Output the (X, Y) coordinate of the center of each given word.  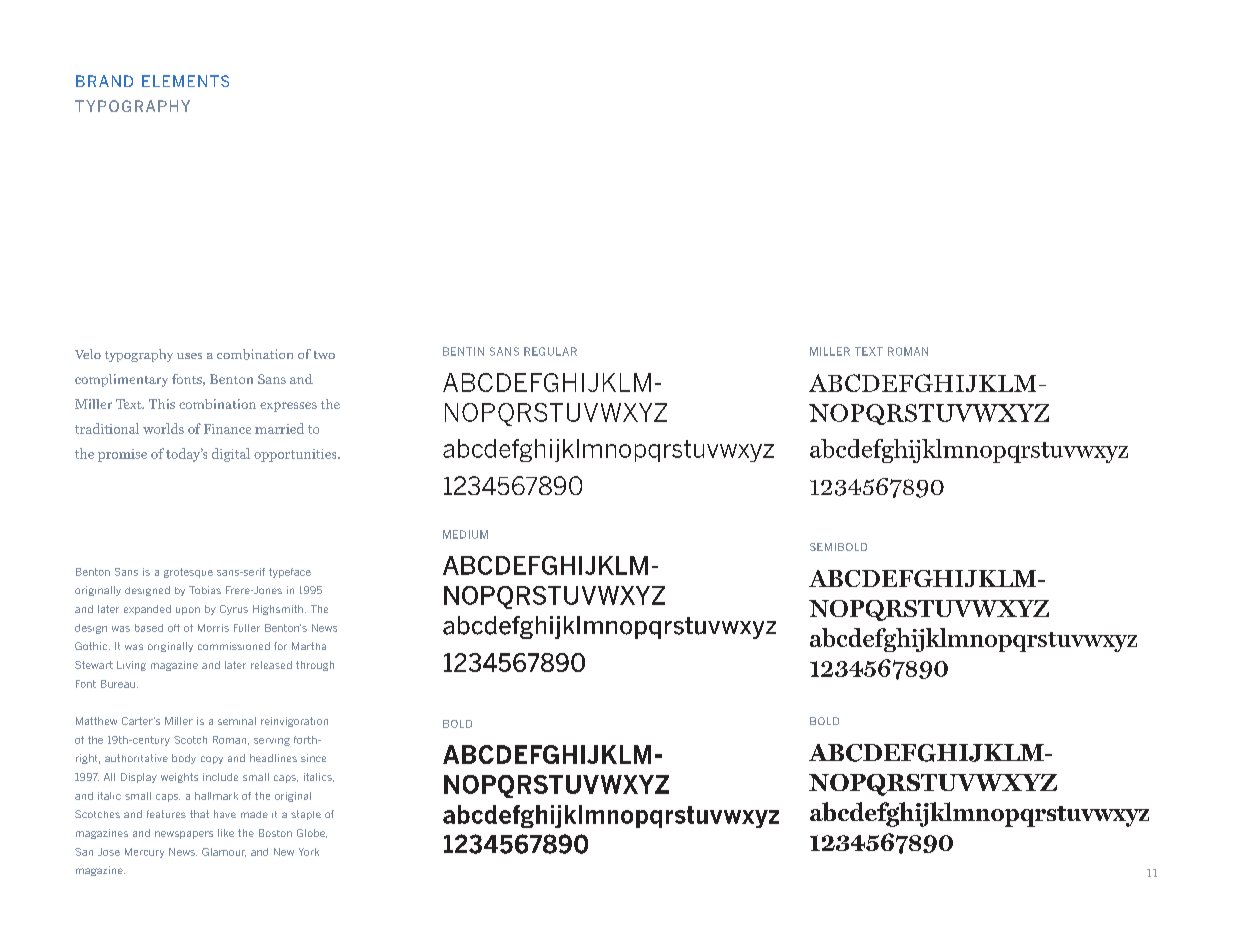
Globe (312, 833)
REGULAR (550, 351)
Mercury (144, 853)
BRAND (104, 81)
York (309, 852)
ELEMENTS (185, 81)
